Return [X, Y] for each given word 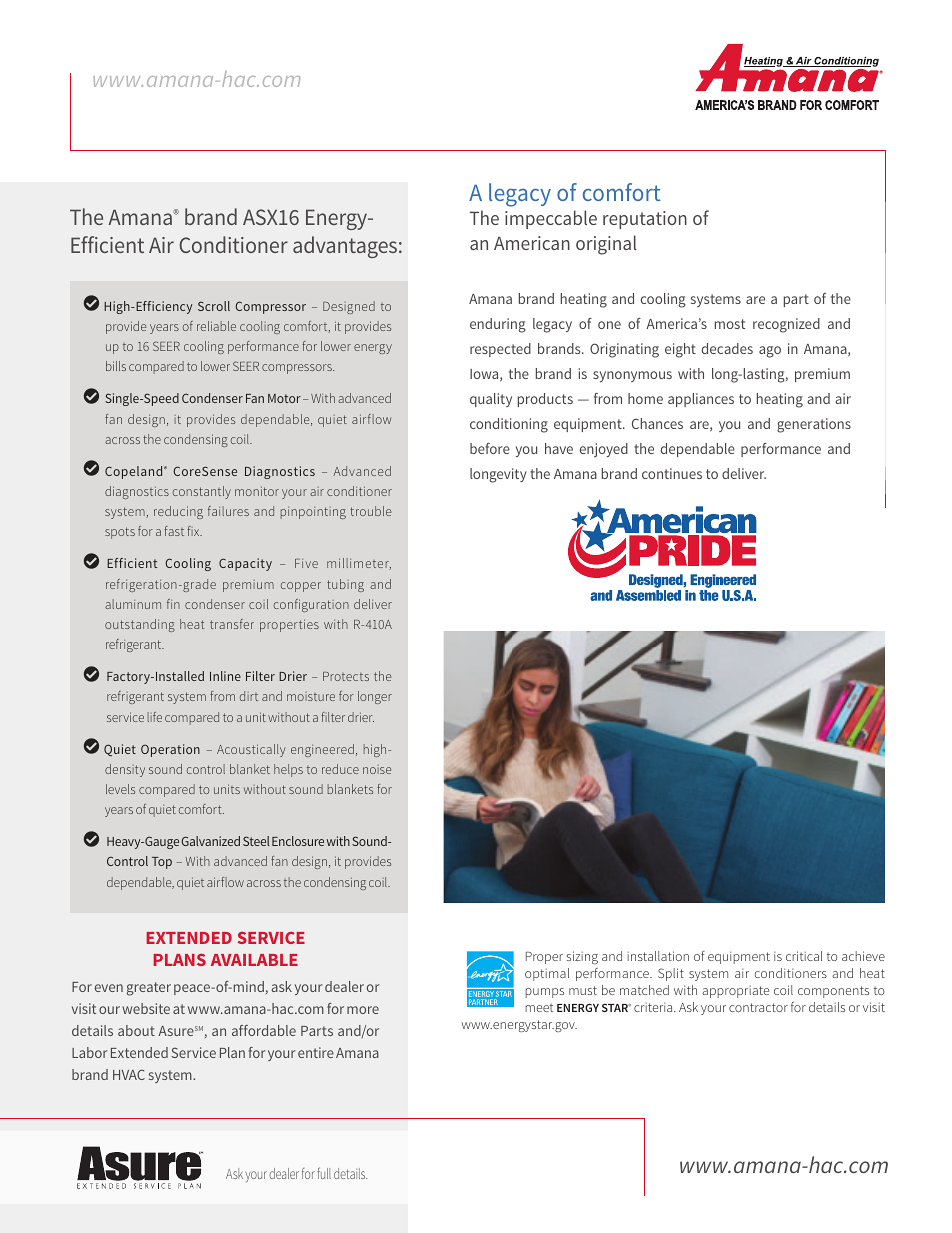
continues [672, 473]
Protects [346, 676]
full [324, 1173]
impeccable [551, 219]
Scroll [214, 306]
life [155, 717]
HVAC [129, 1074]
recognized [786, 325]
